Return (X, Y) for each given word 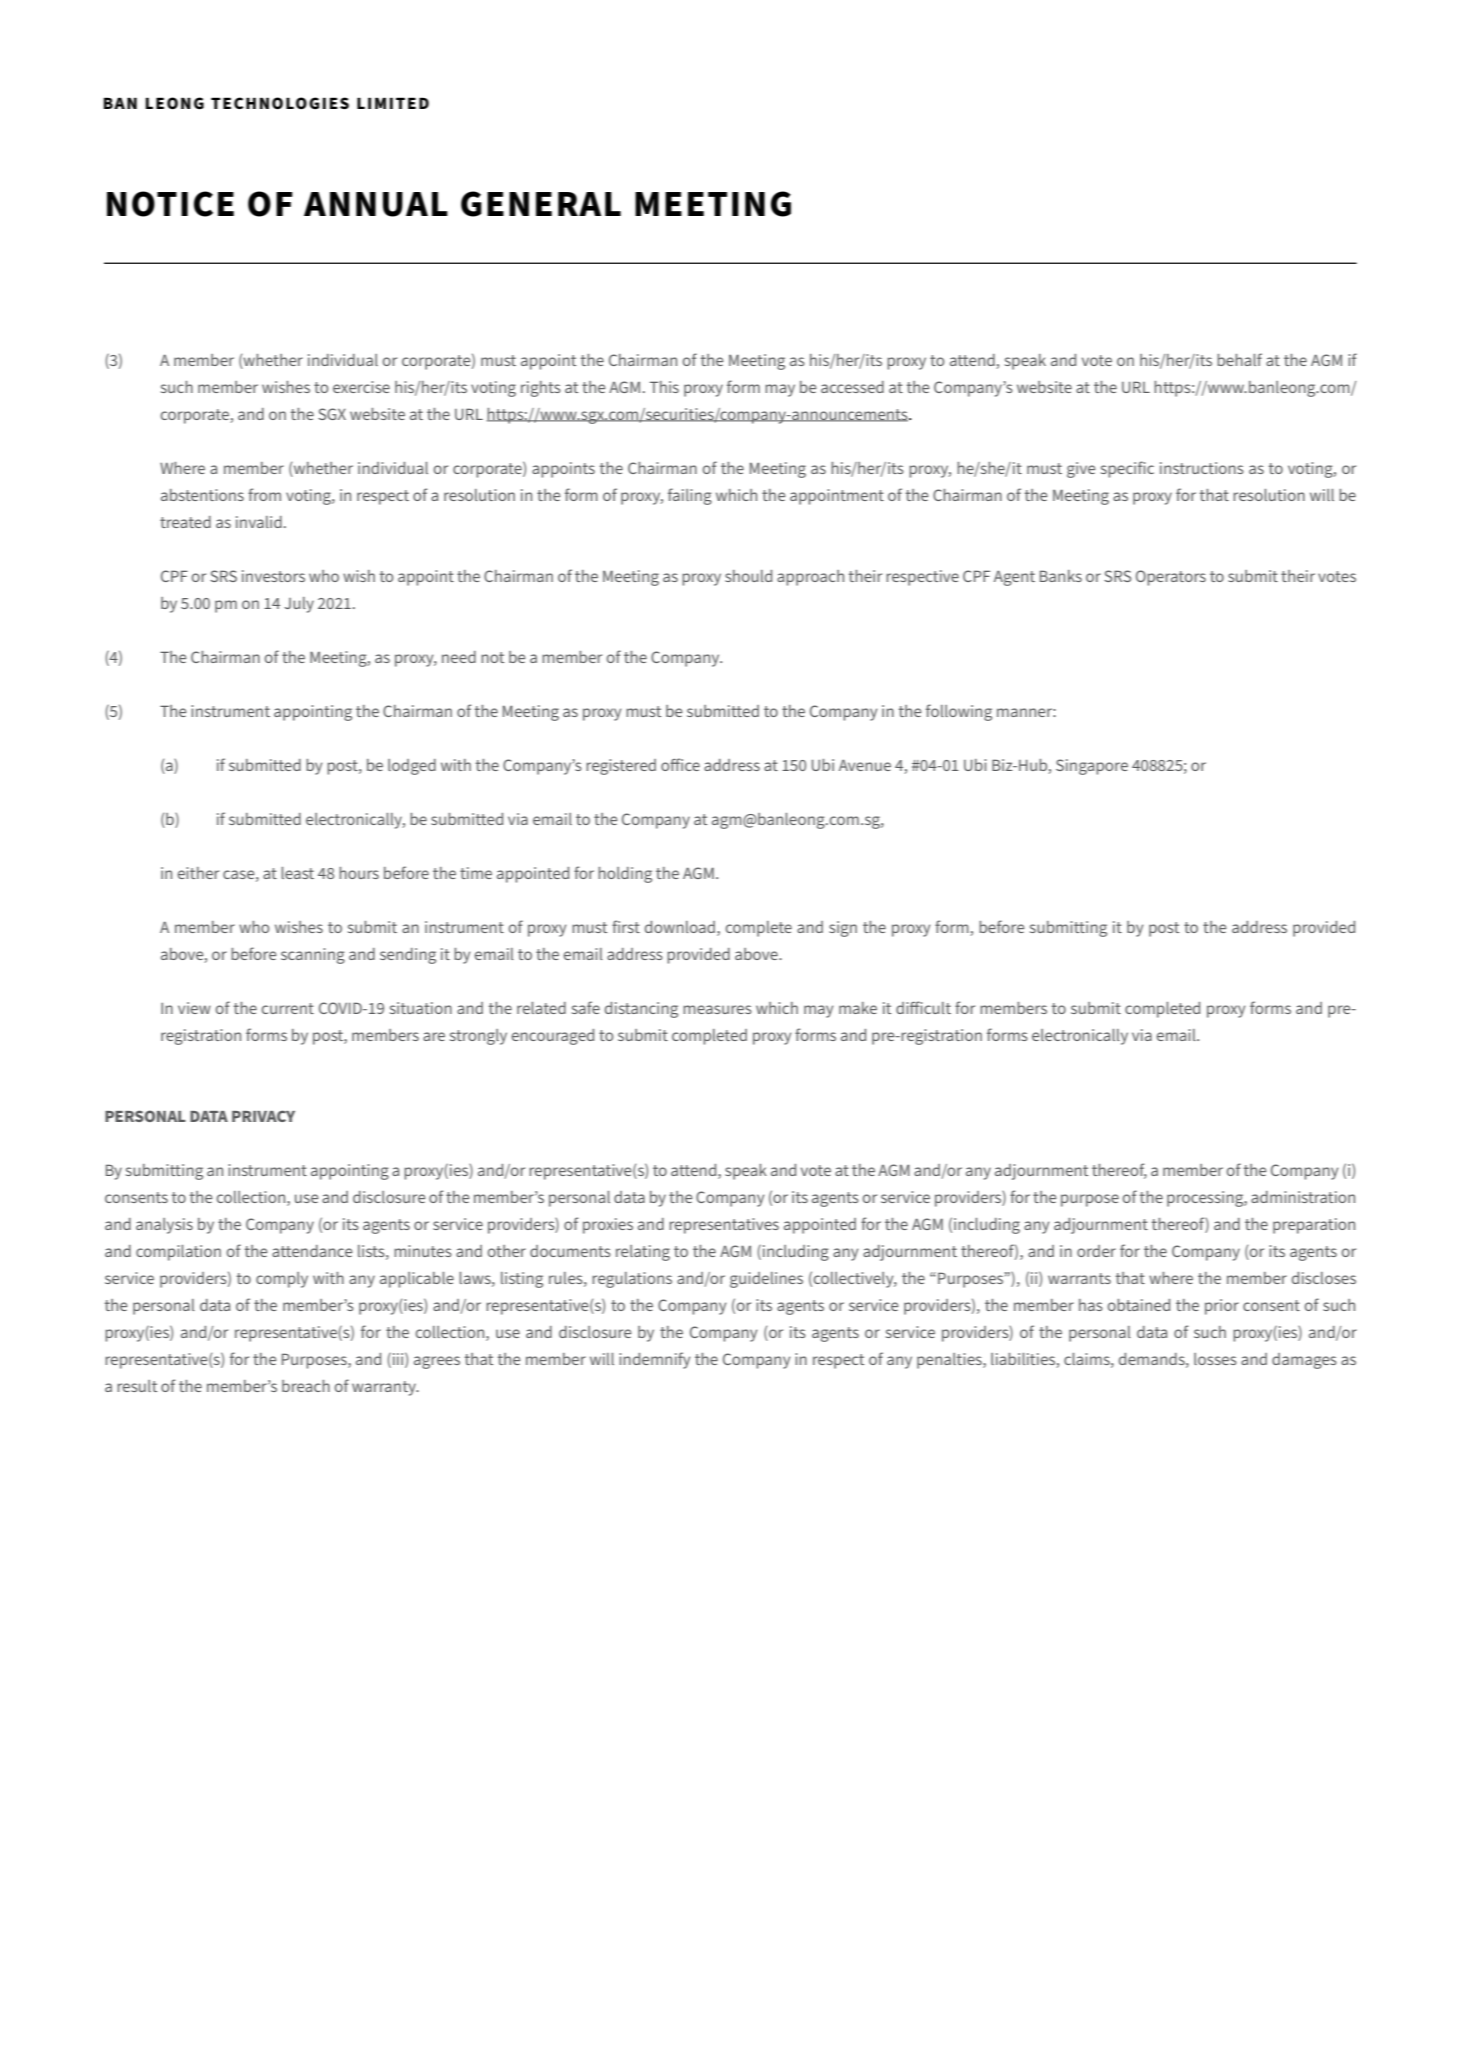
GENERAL (541, 204)
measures (717, 1009)
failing (690, 496)
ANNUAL (376, 204)
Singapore (1092, 767)
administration (1303, 1197)
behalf (1239, 359)
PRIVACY (263, 1116)
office (680, 764)
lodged (412, 767)
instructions (1202, 468)
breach (306, 1386)
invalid (259, 522)
